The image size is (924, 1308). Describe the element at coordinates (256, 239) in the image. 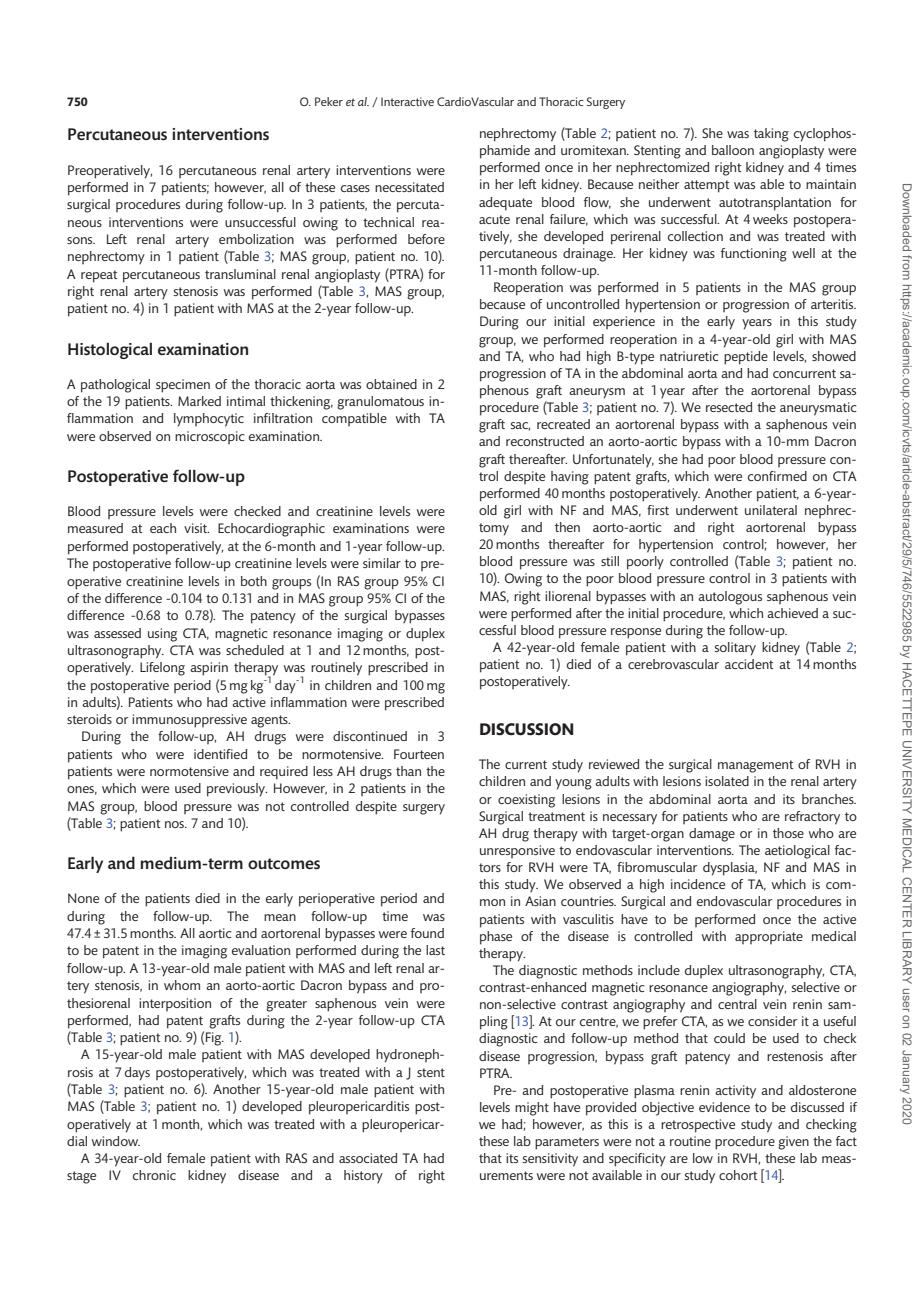

I see `embolization` at that location.
